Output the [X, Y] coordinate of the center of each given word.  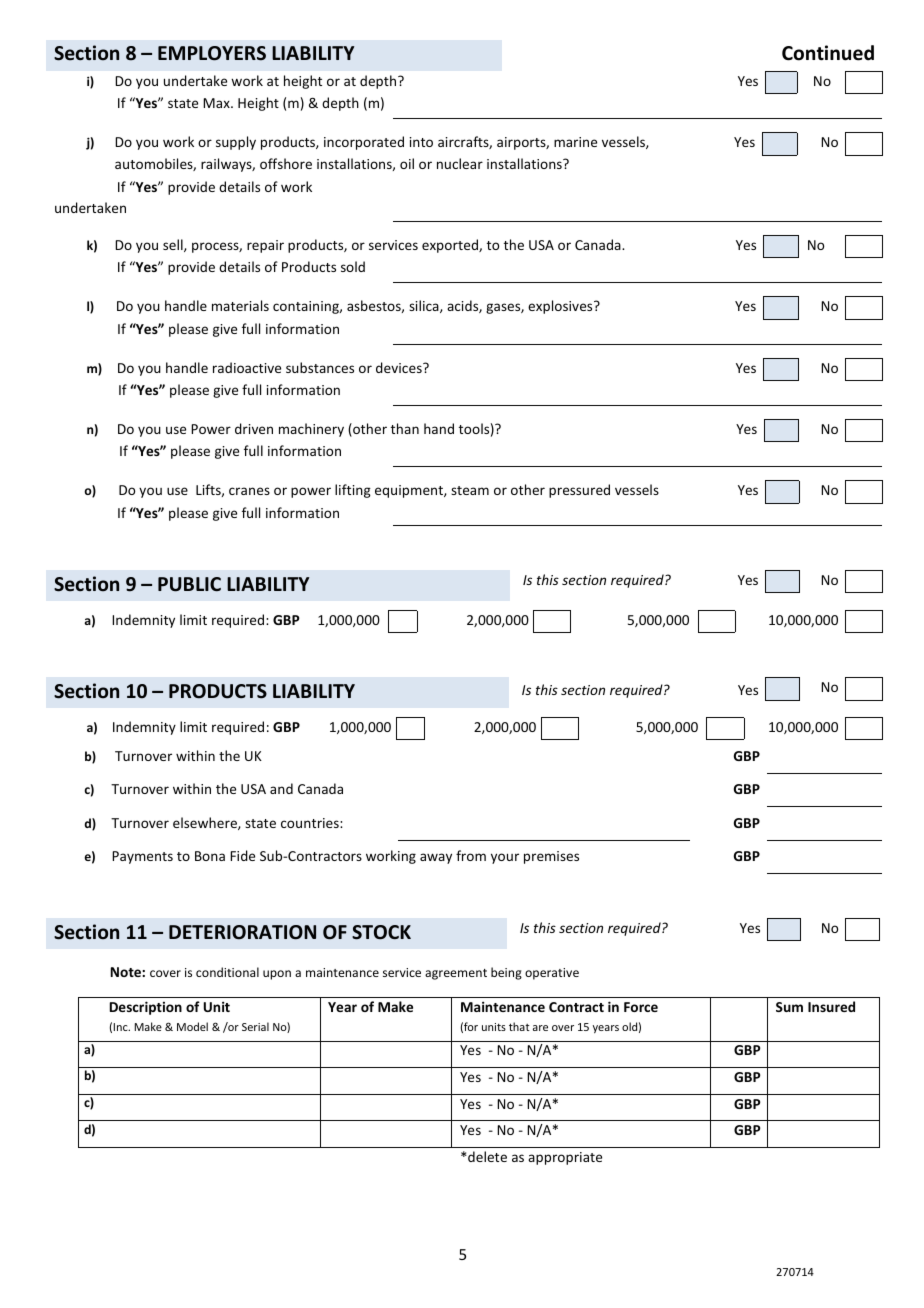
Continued [828, 53]
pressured [579, 491]
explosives [561, 307]
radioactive [247, 367]
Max [217, 103]
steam [470, 490]
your [505, 858]
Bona [210, 856]
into [421, 142]
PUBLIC [189, 584]
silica [425, 306]
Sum [789, 1007]
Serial [255, 1026]
